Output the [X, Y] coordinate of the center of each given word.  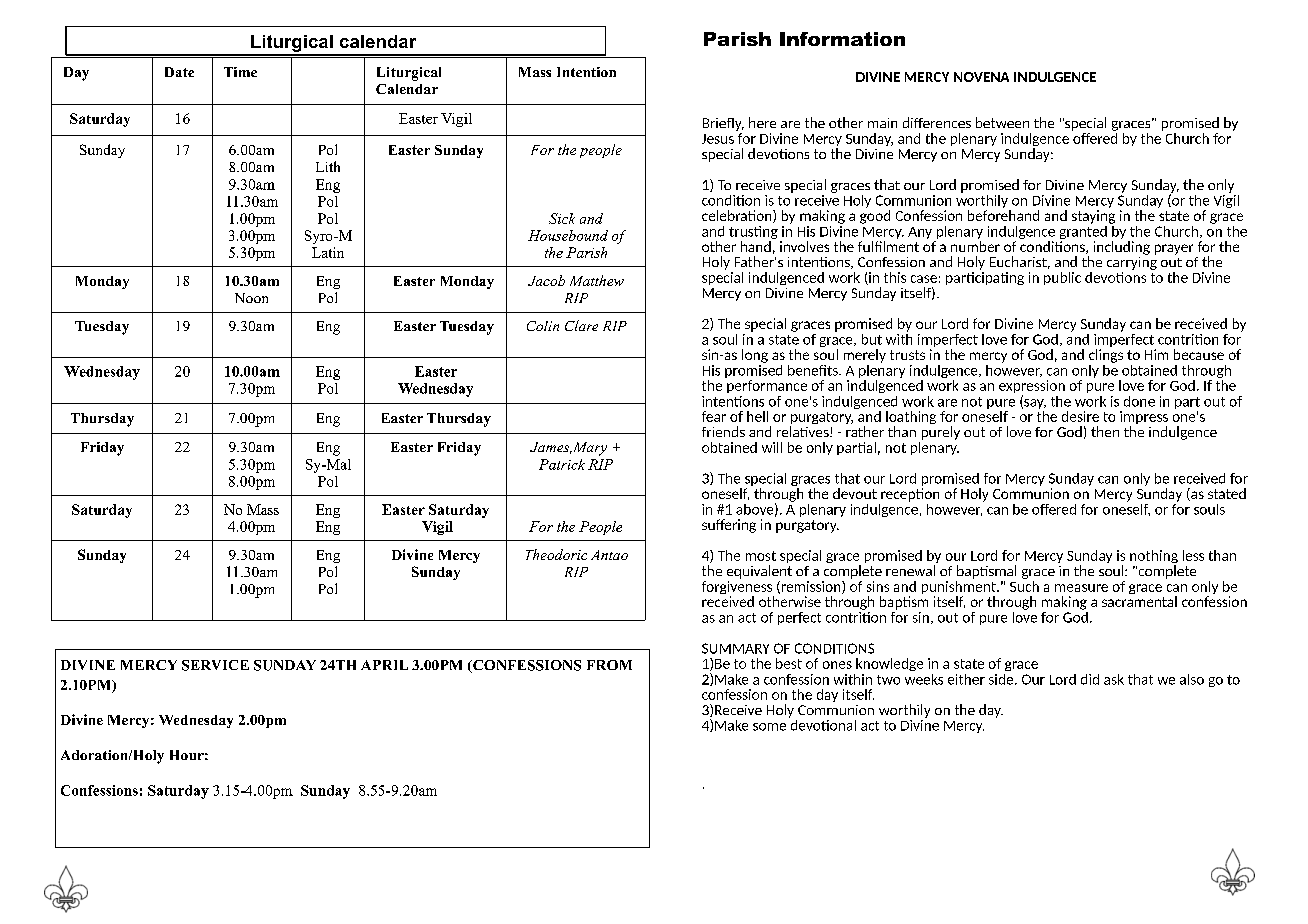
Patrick [562, 464]
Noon [251, 298]
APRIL [384, 665]
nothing [1154, 558]
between [1002, 122]
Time [240, 72]
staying [1093, 217]
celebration [738, 216]
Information [842, 39]
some [769, 727]
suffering [729, 526]
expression [1032, 388]
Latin [328, 252]
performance [767, 386]
